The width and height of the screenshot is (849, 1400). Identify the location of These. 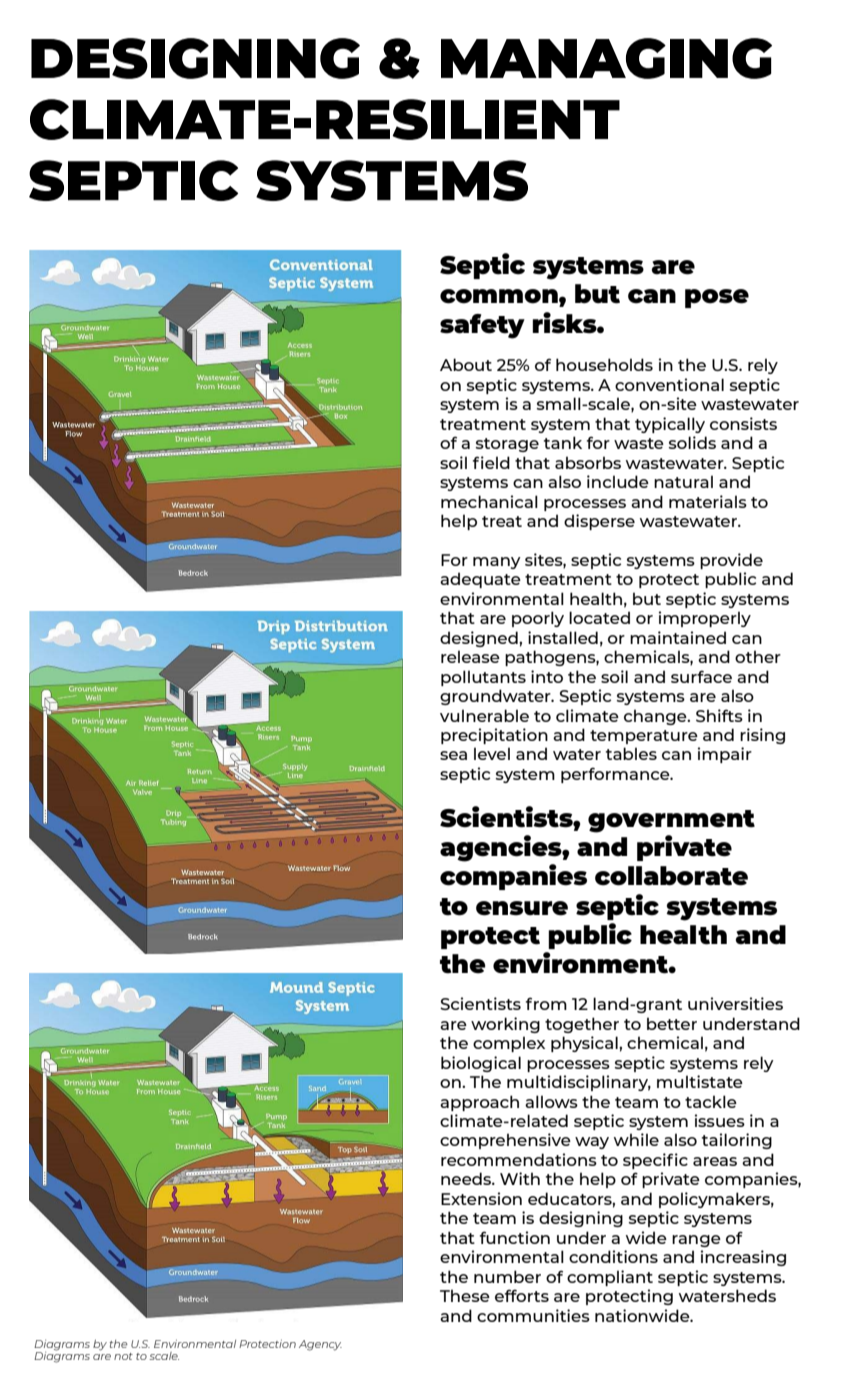
(465, 1295).
